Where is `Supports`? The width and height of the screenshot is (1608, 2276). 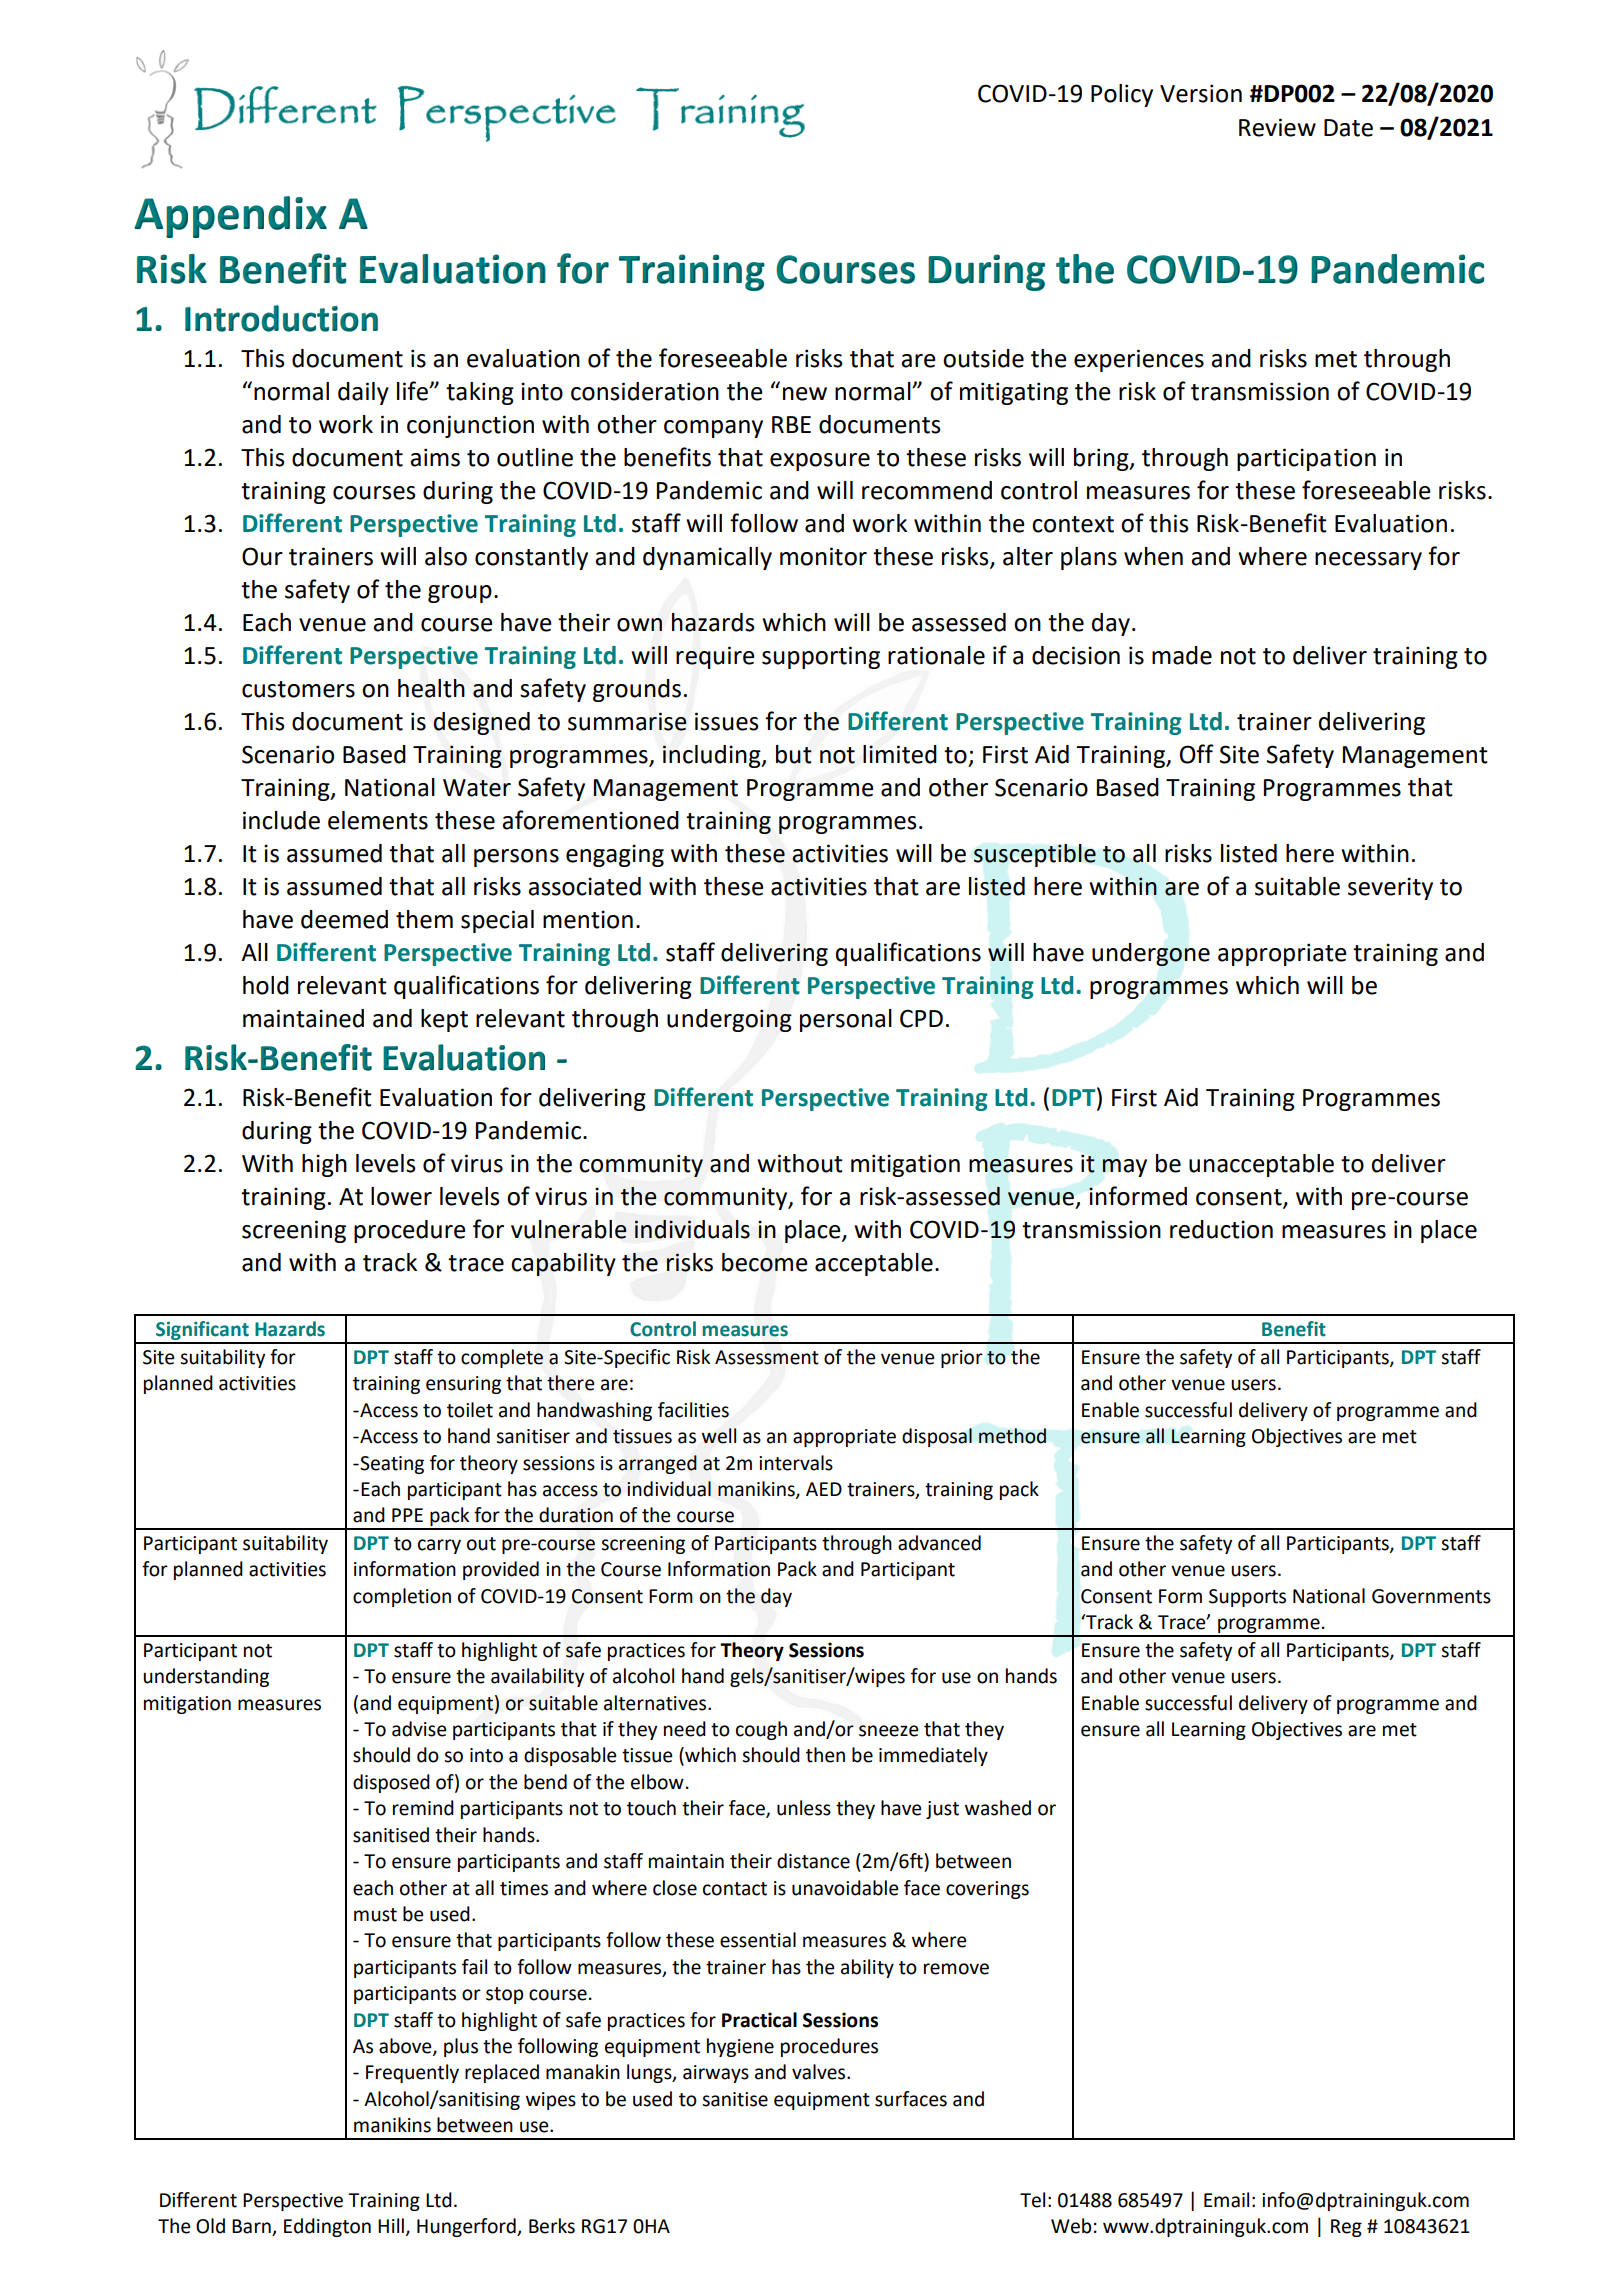
Supports is located at coordinates (1247, 1598).
